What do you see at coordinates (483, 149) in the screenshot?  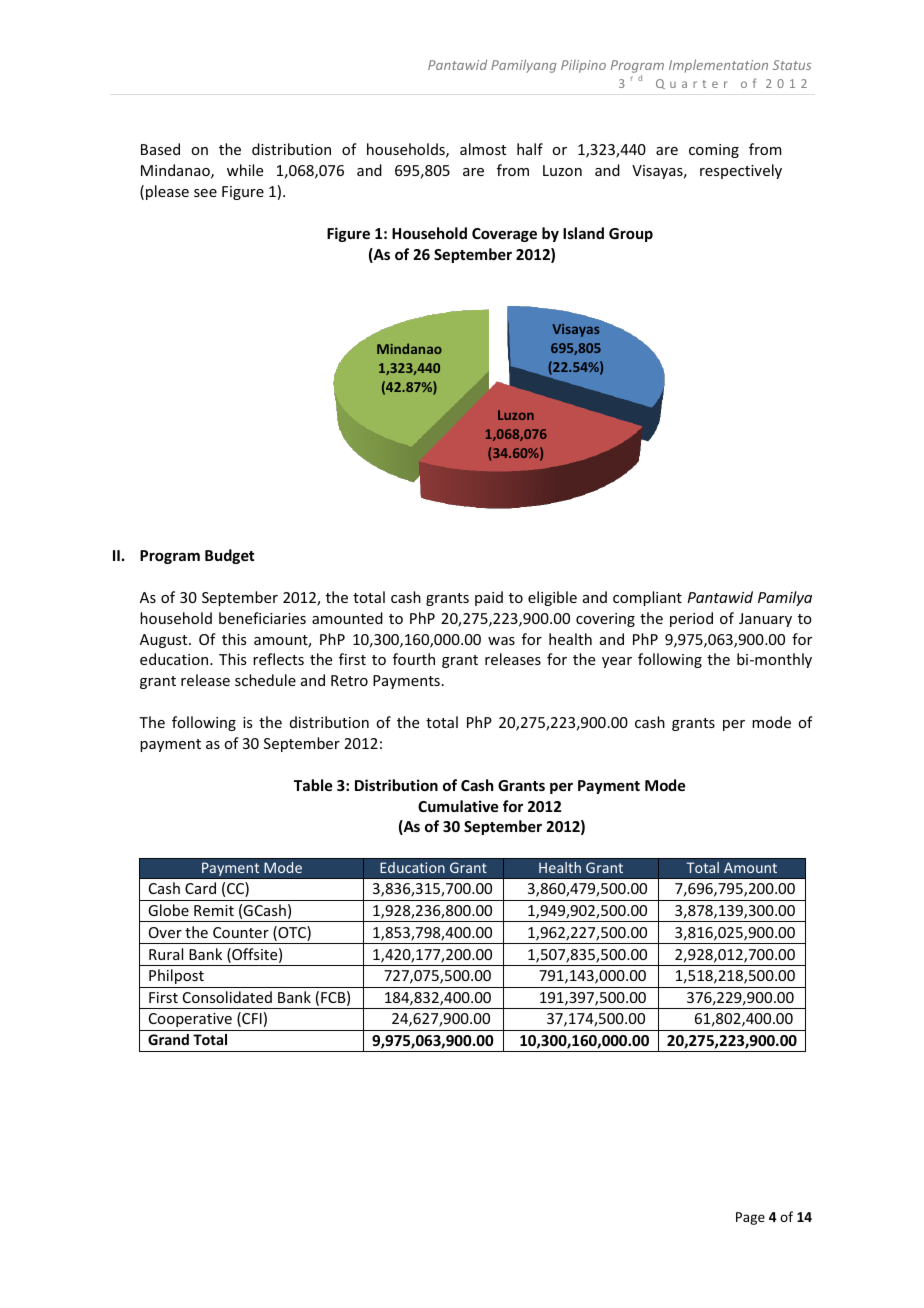 I see `almost` at bounding box center [483, 149].
